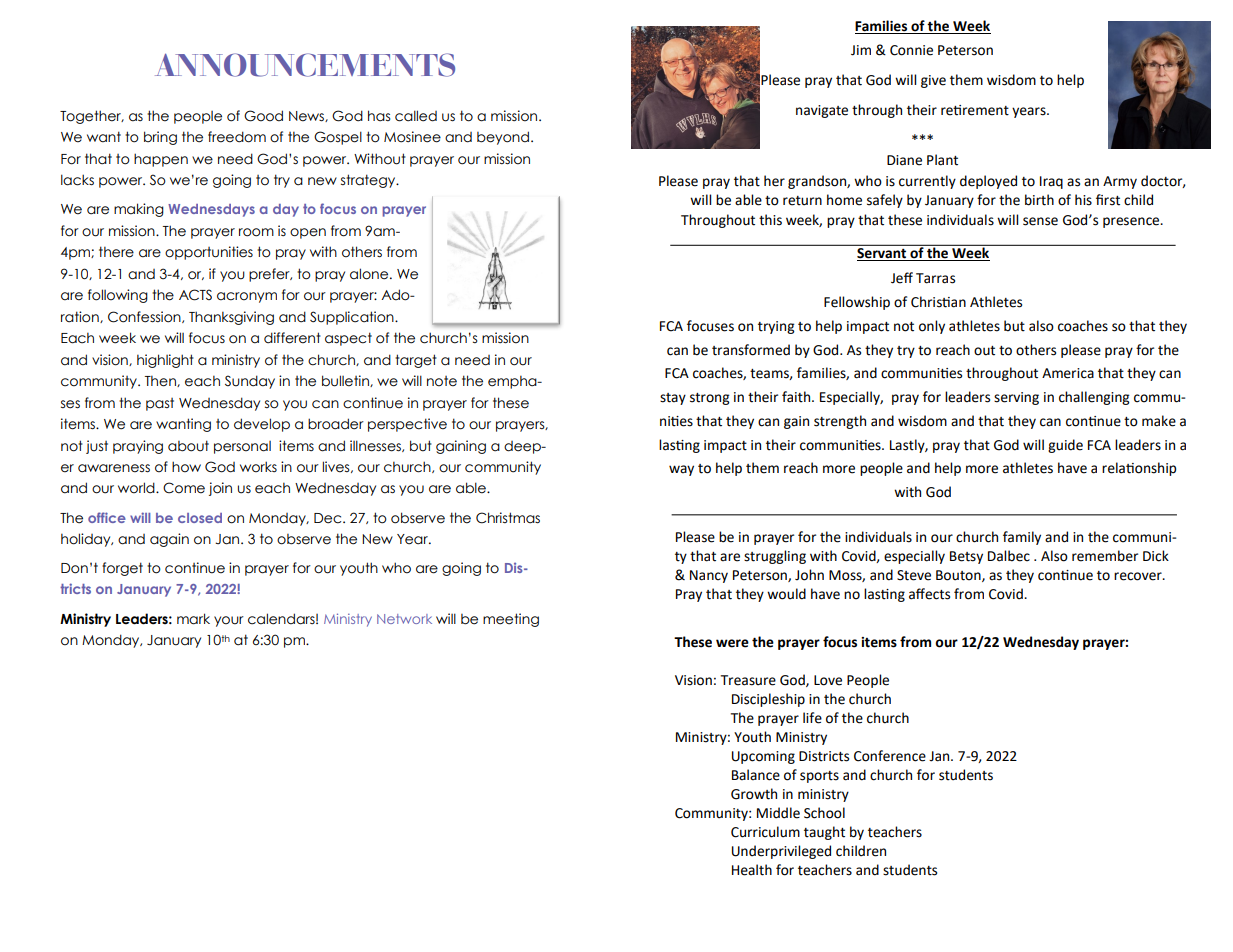 This screenshot has width=1233, height=952. I want to click on beyond, so click(503, 138).
